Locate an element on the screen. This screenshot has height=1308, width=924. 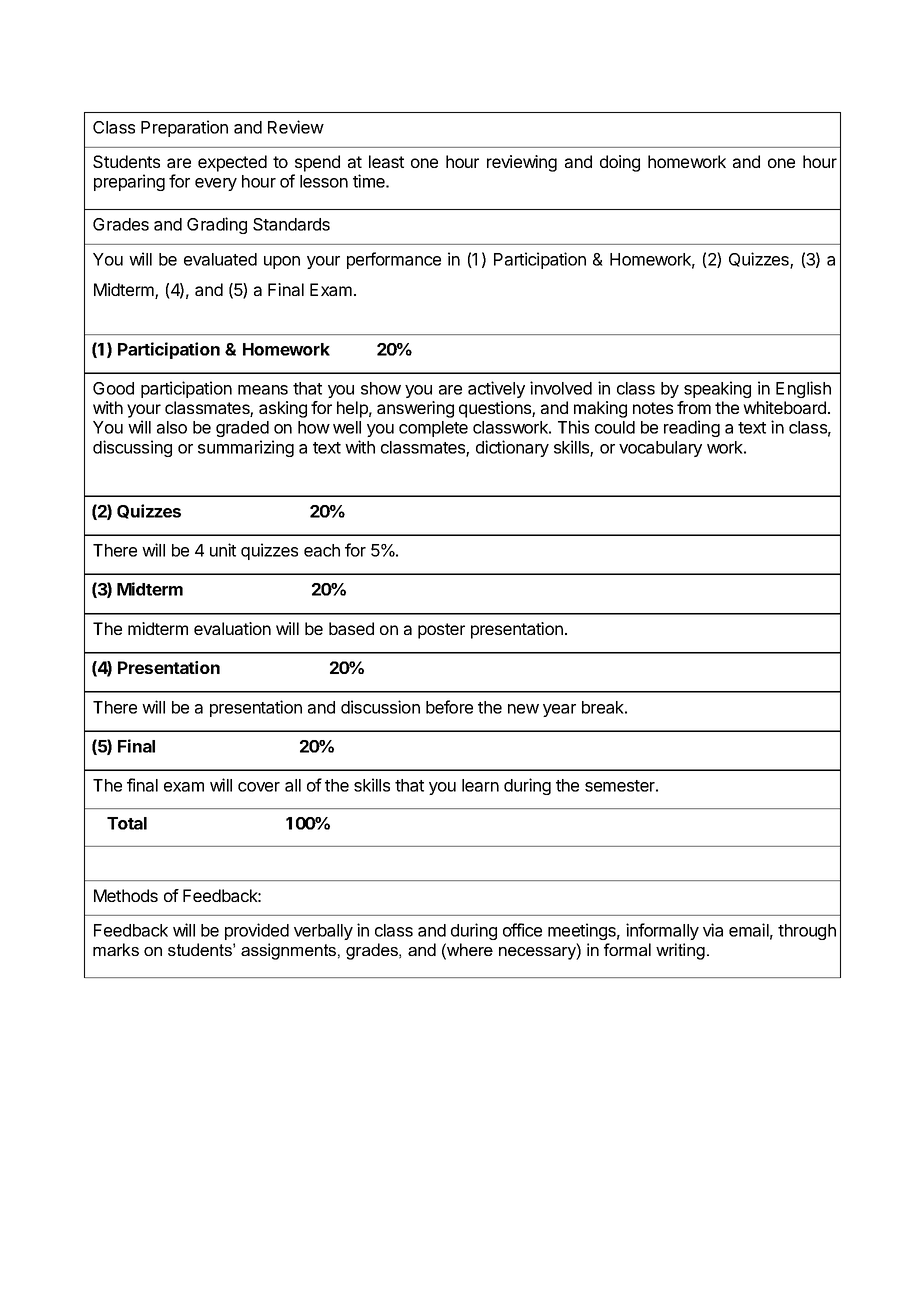
expected is located at coordinates (232, 163).
